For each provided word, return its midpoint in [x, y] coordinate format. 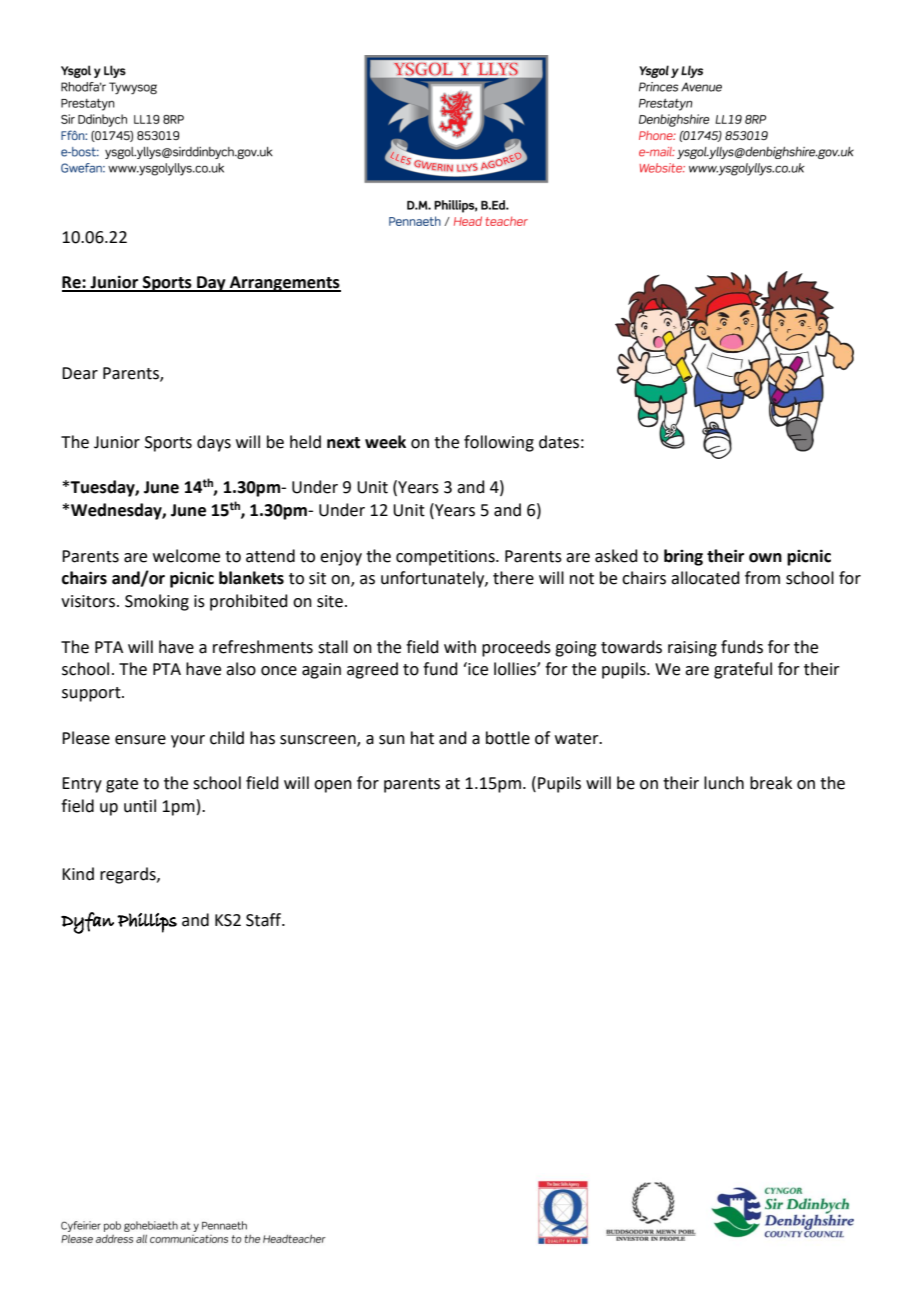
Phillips [147, 923]
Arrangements [284, 284]
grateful [743, 670]
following [499, 443]
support [92, 694]
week [385, 442]
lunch [724, 783]
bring [683, 557]
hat [422, 738]
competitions [446, 558]
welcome [186, 556]
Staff [265, 920]
